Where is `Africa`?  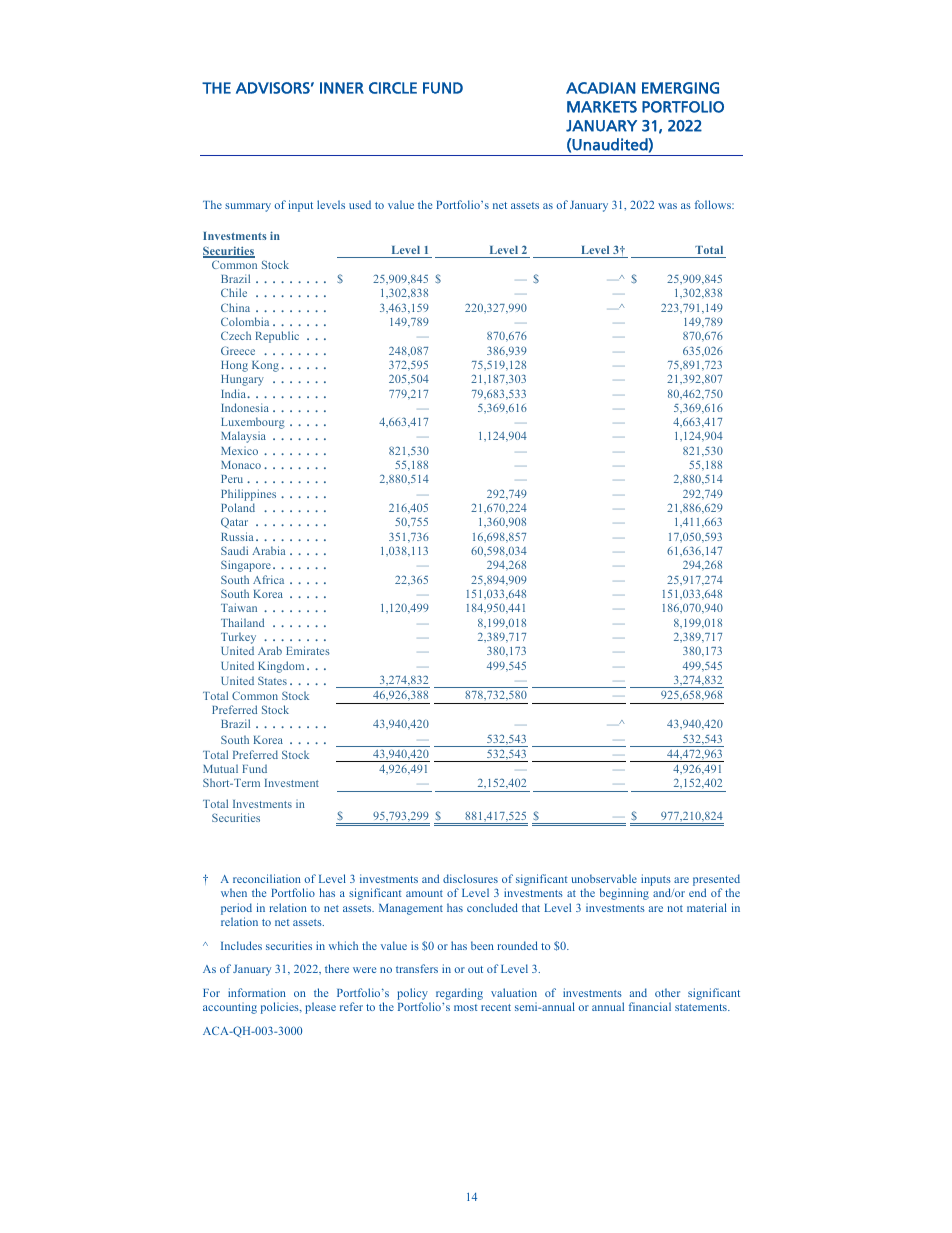 Africa is located at coordinates (268, 579).
